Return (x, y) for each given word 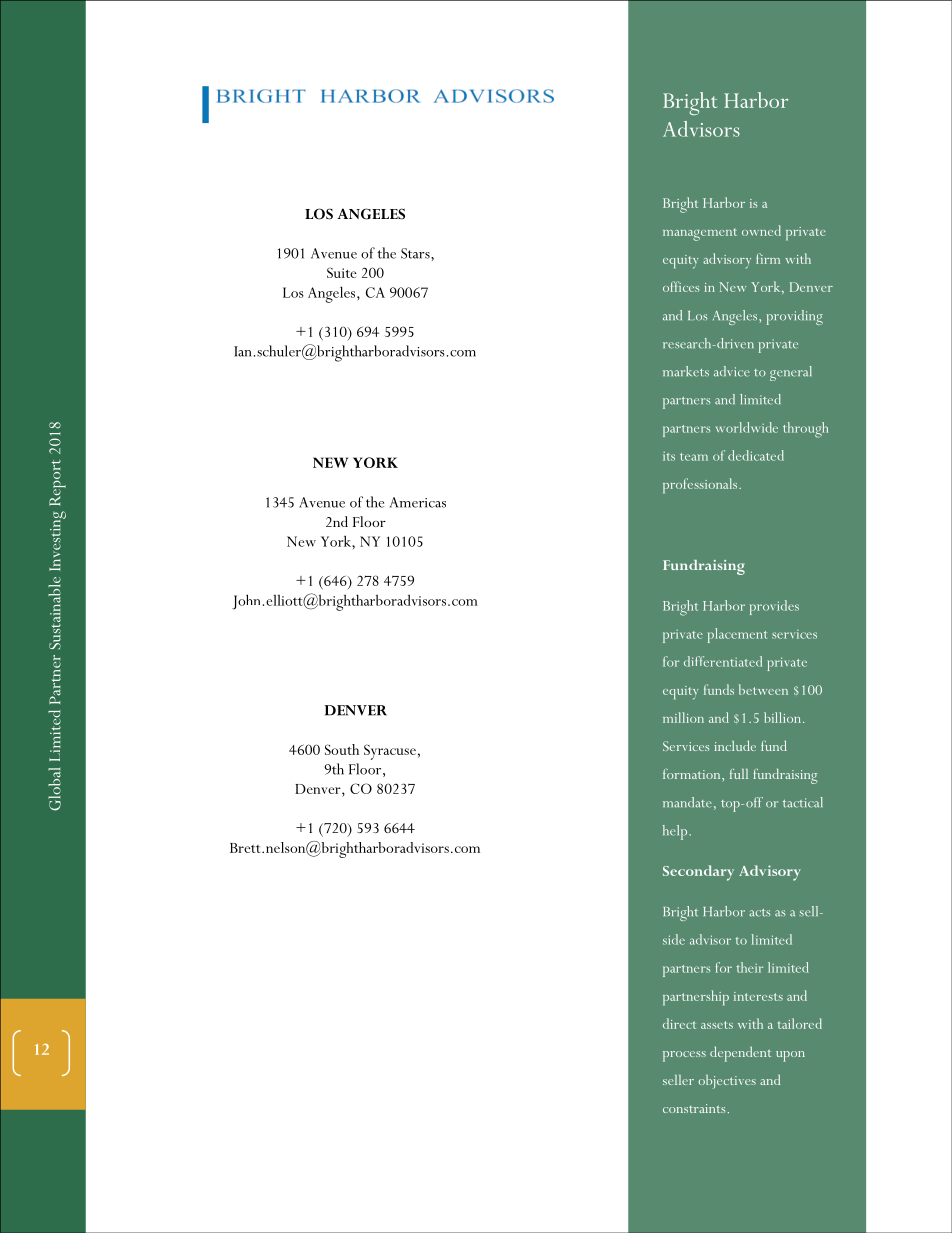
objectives (727, 1082)
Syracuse (390, 752)
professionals (701, 485)
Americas (418, 502)
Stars (416, 253)
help (676, 832)
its (669, 456)
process (684, 1056)
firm (768, 258)
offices (681, 286)
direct (679, 1023)
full (739, 774)
